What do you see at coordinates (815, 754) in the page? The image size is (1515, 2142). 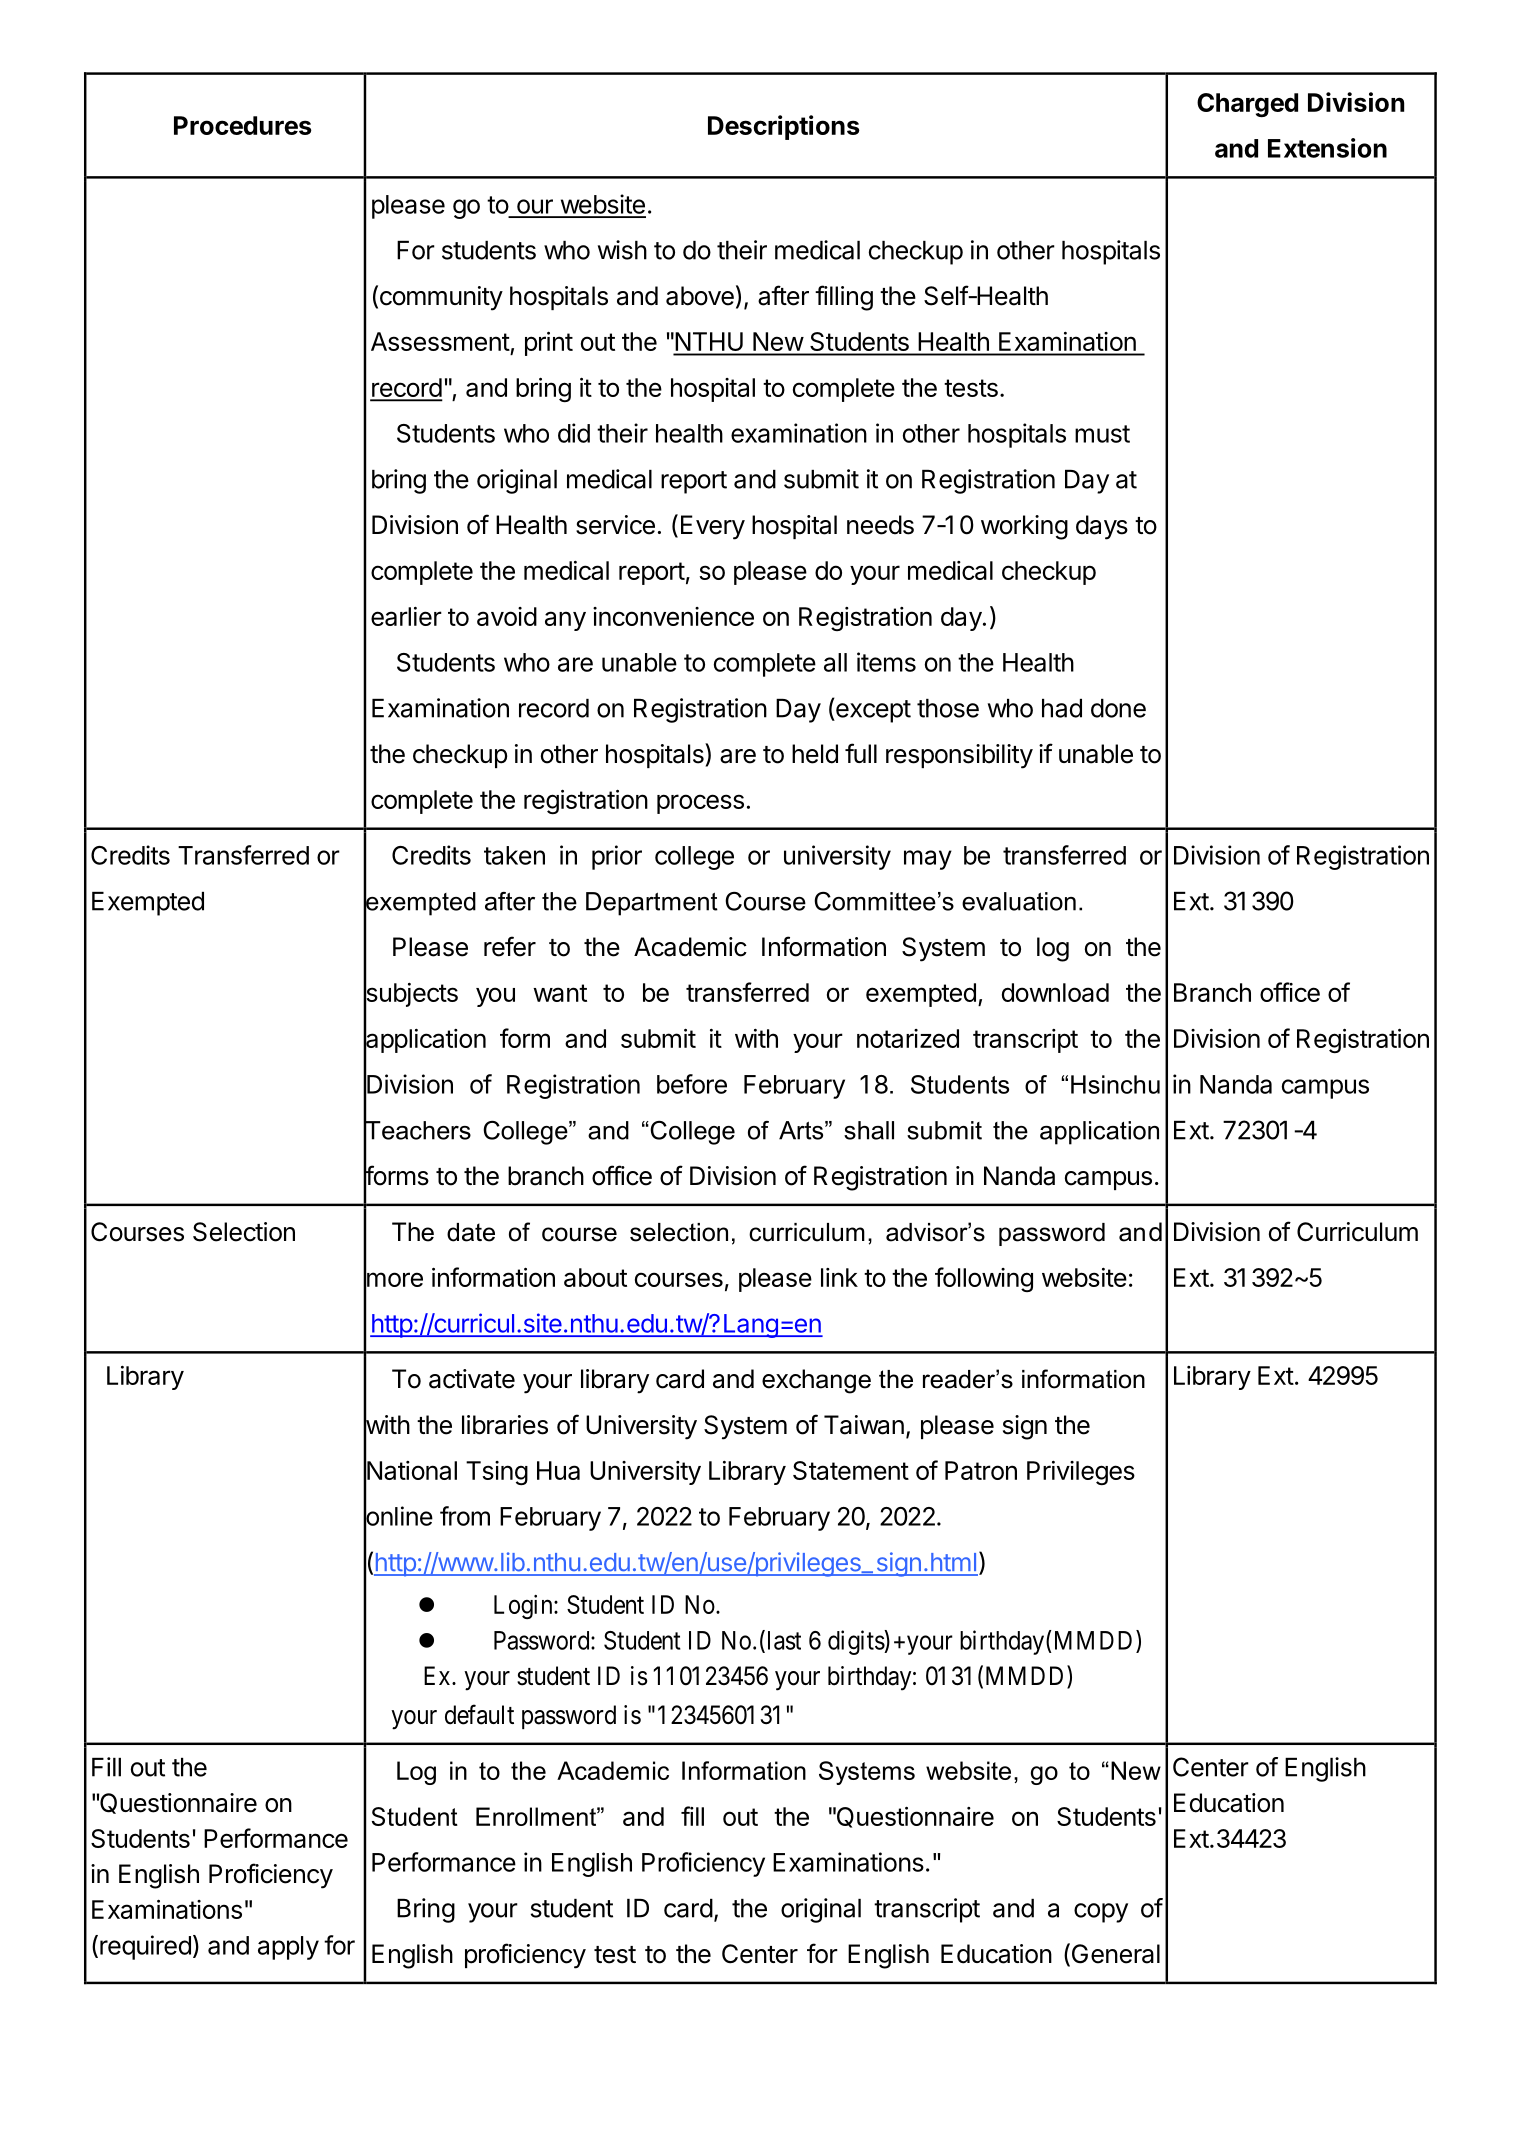 I see `held` at bounding box center [815, 754].
